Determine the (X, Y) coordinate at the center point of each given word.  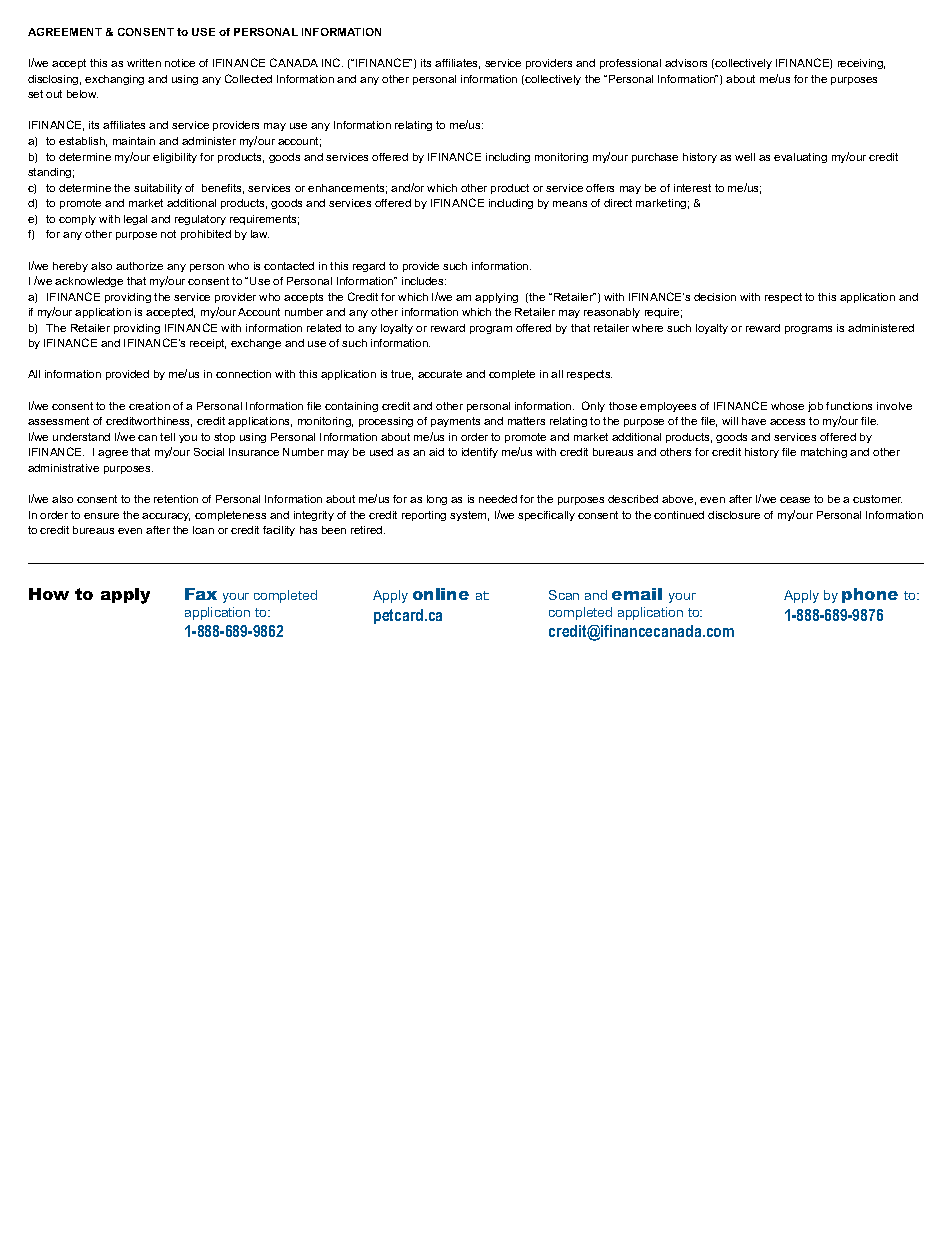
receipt (208, 344)
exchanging (114, 80)
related (324, 328)
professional (630, 64)
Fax (201, 594)
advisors (686, 63)
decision (715, 297)
